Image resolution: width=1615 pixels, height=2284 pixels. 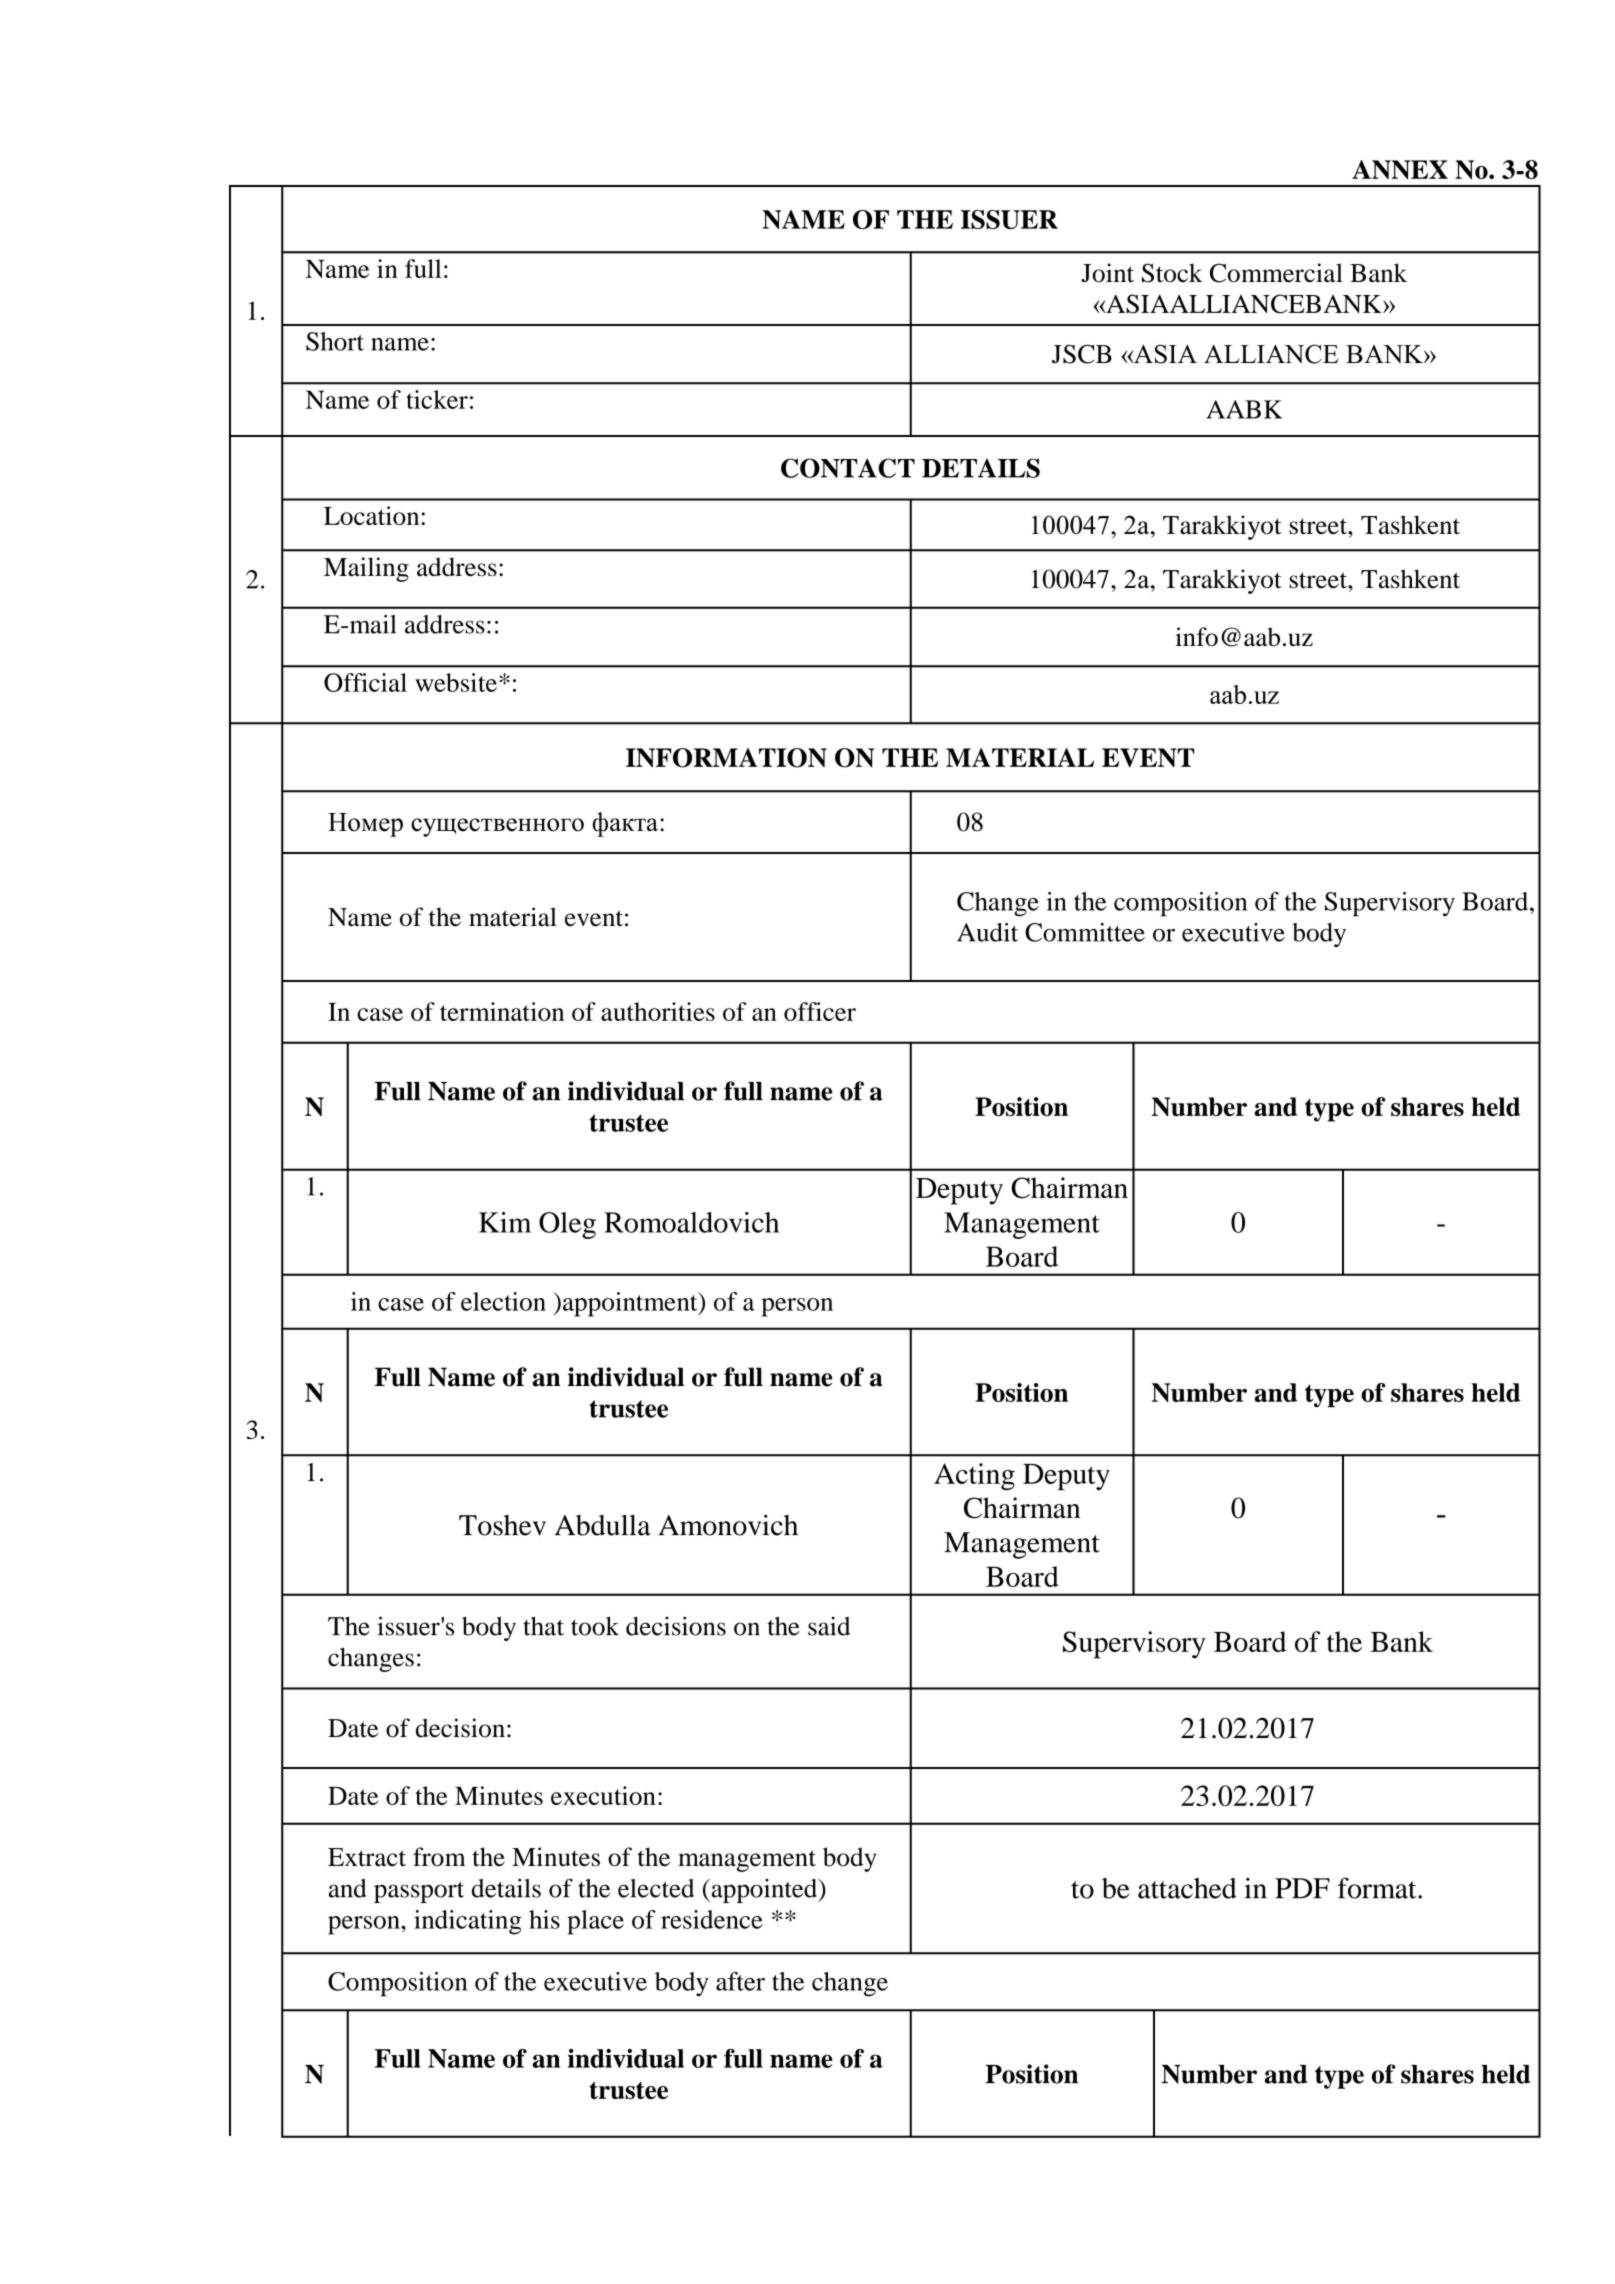 I want to click on termination, so click(x=502, y=1011).
